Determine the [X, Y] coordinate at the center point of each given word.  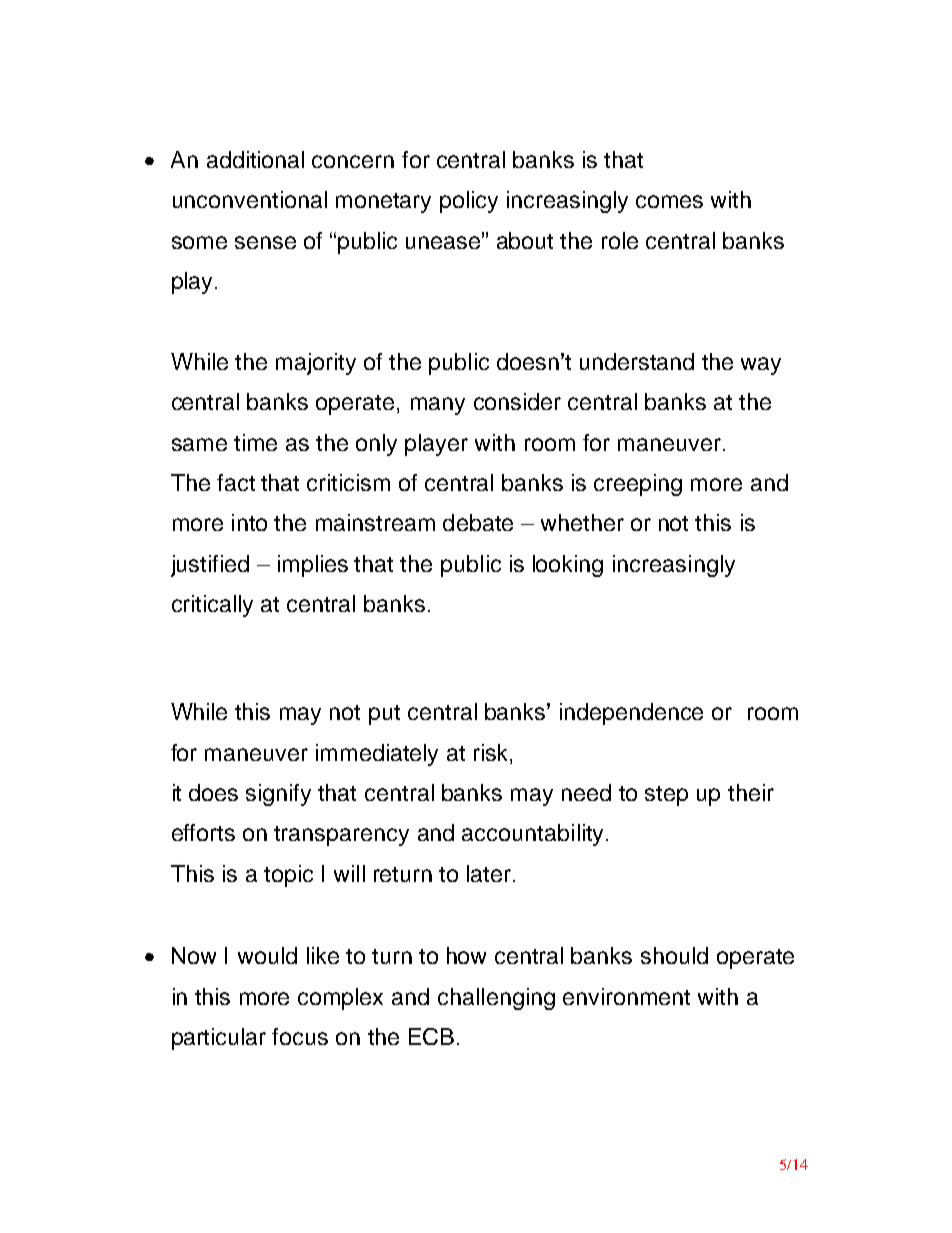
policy [469, 202]
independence [631, 714]
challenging [496, 999]
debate [478, 522]
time [255, 442]
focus [300, 1036]
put [384, 715]
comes [669, 201]
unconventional [250, 199]
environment [626, 996]
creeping [638, 485]
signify [278, 795]
